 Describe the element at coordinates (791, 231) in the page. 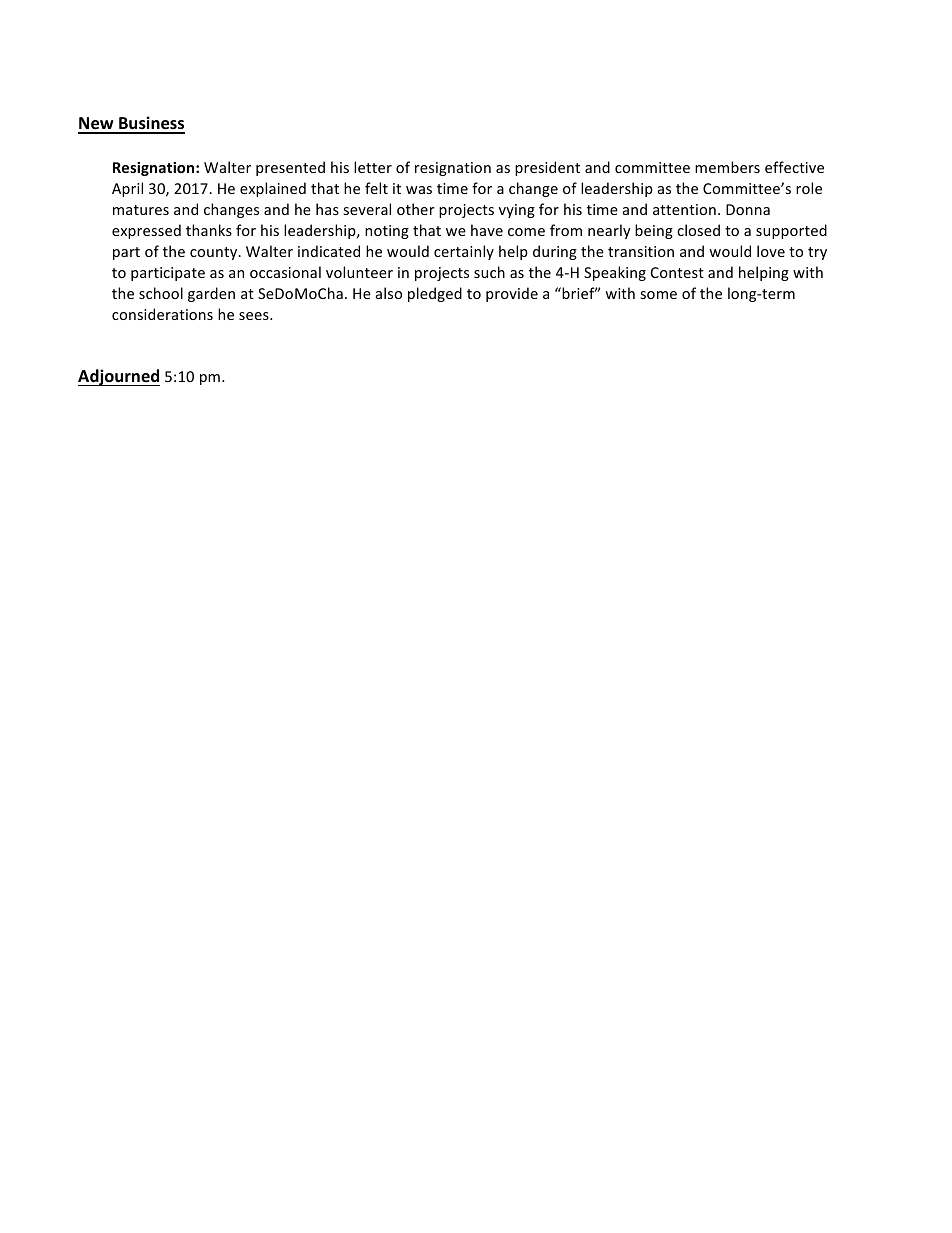

I see `supported` at that location.
